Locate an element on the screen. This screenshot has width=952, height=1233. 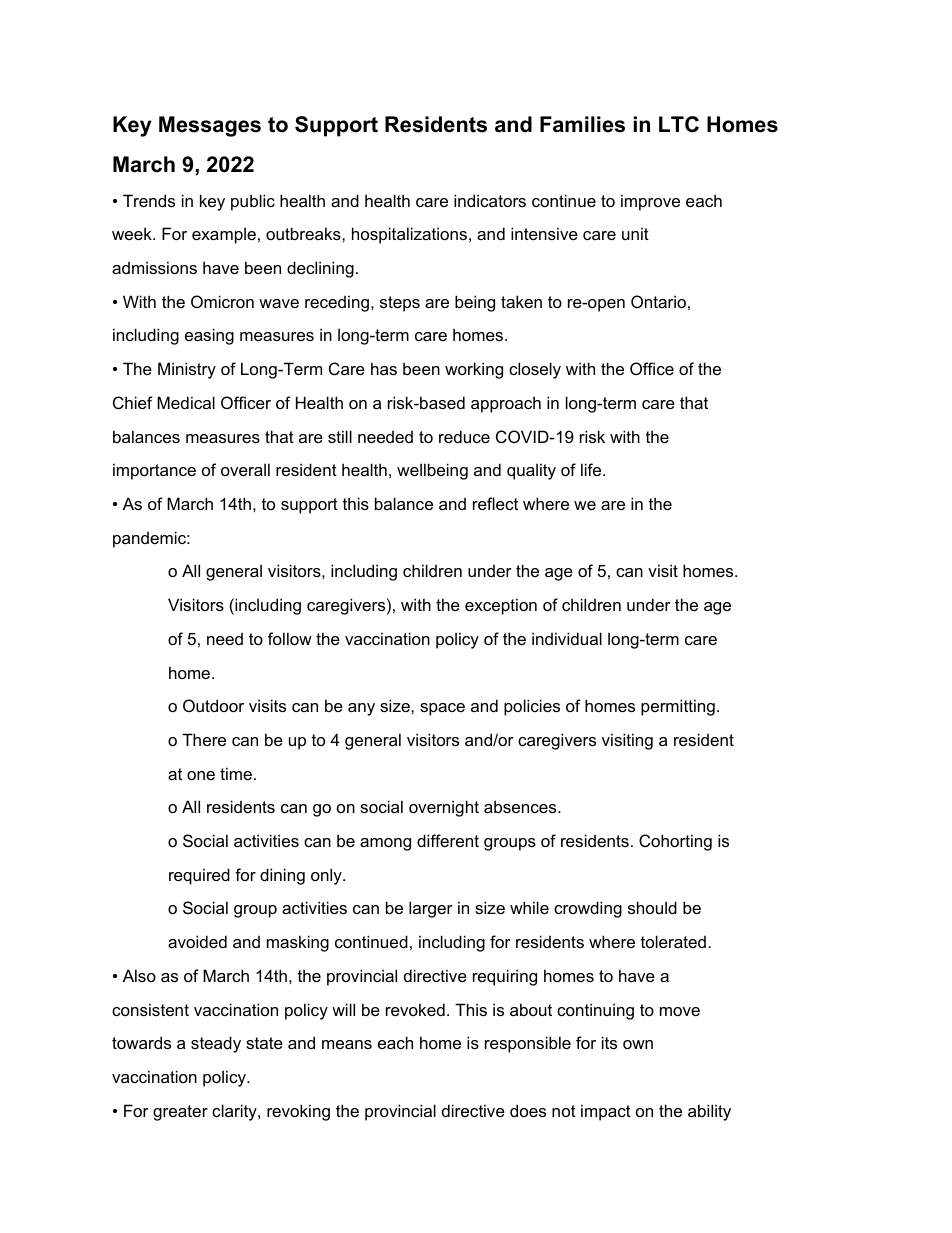
life is located at coordinates (592, 469).
